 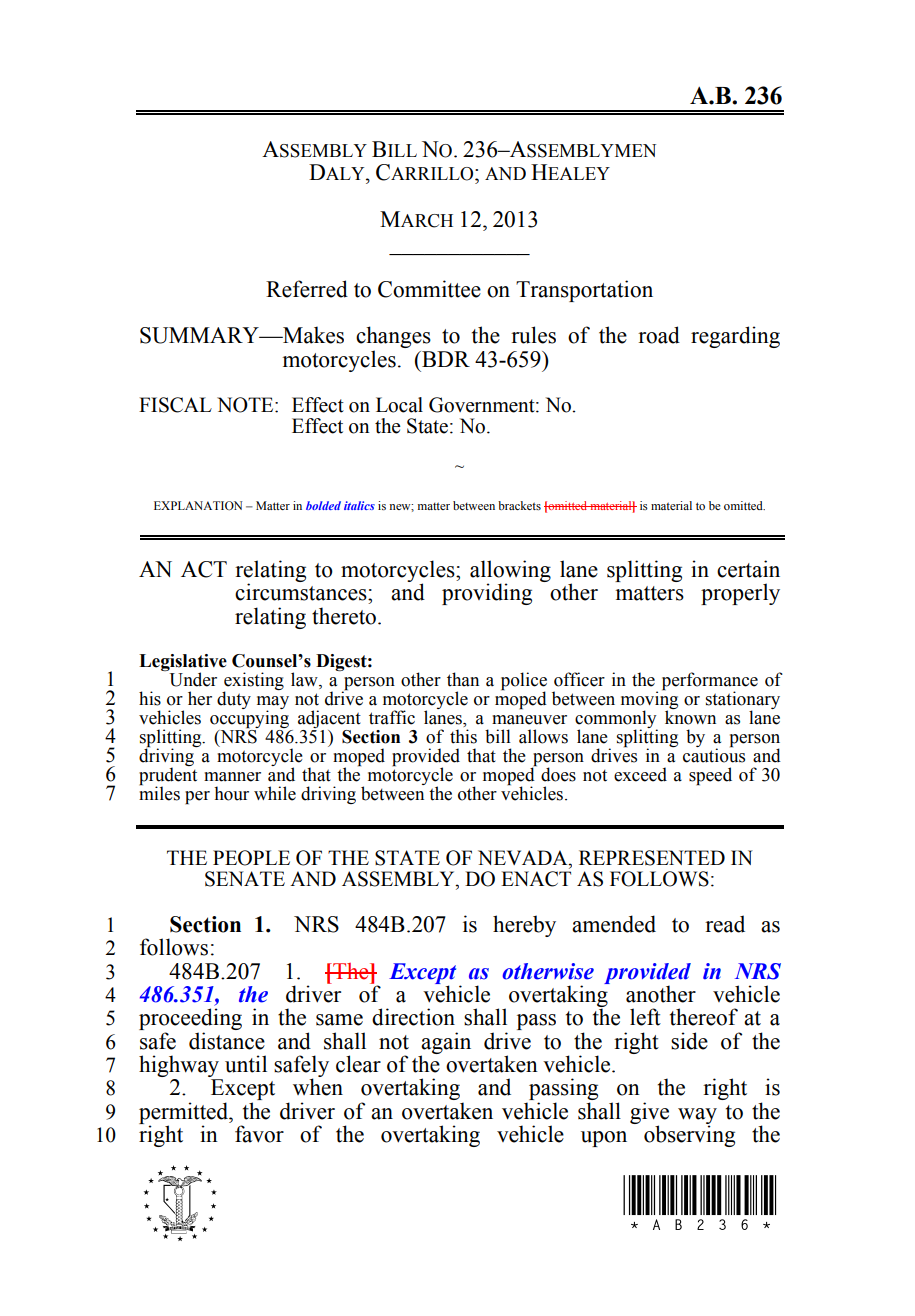 I want to click on properly, so click(x=740, y=594).
